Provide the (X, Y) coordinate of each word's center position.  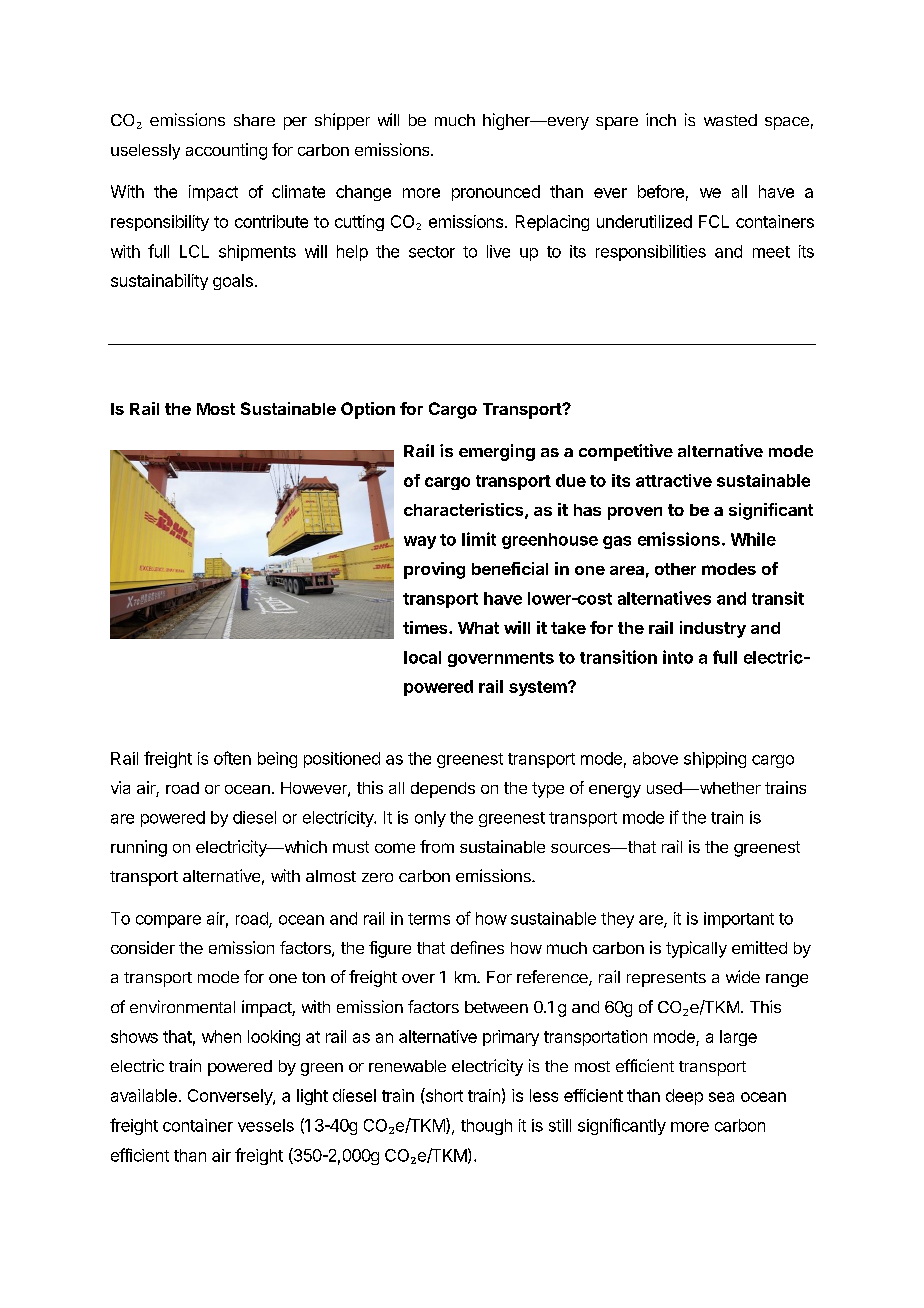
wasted (730, 120)
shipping (715, 760)
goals (233, 282)
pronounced (496, 193)
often (232, 758)
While (753, 539)
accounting (226, 151)
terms (429, 919)
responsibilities (651, 253)
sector (432, 252)
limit (479, 539)
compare (168, 921)
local (422, 657)
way (420, 542)
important (739, 920)
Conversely (231, 1097)
